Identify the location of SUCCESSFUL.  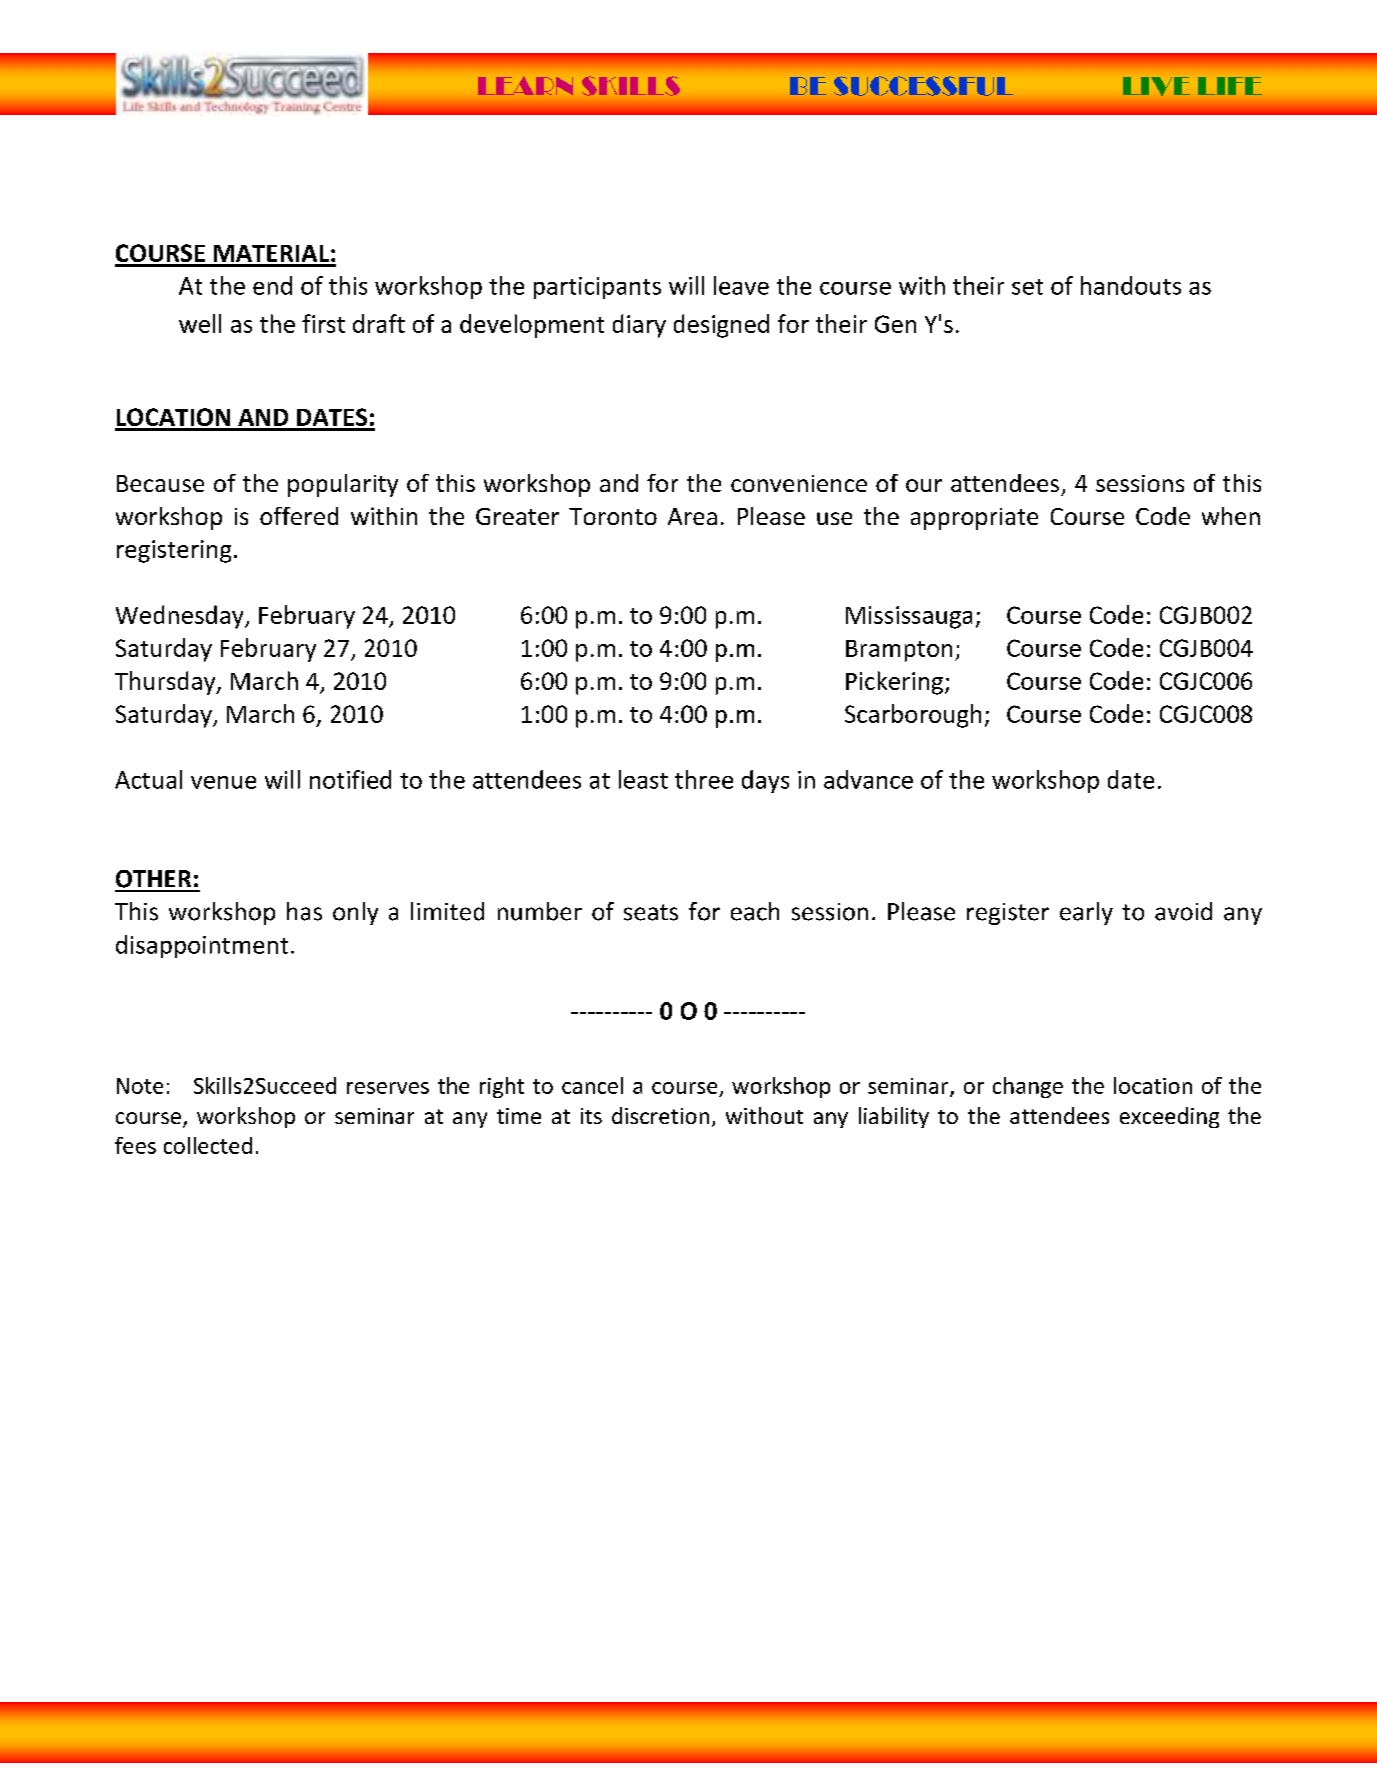
(923, 86).
